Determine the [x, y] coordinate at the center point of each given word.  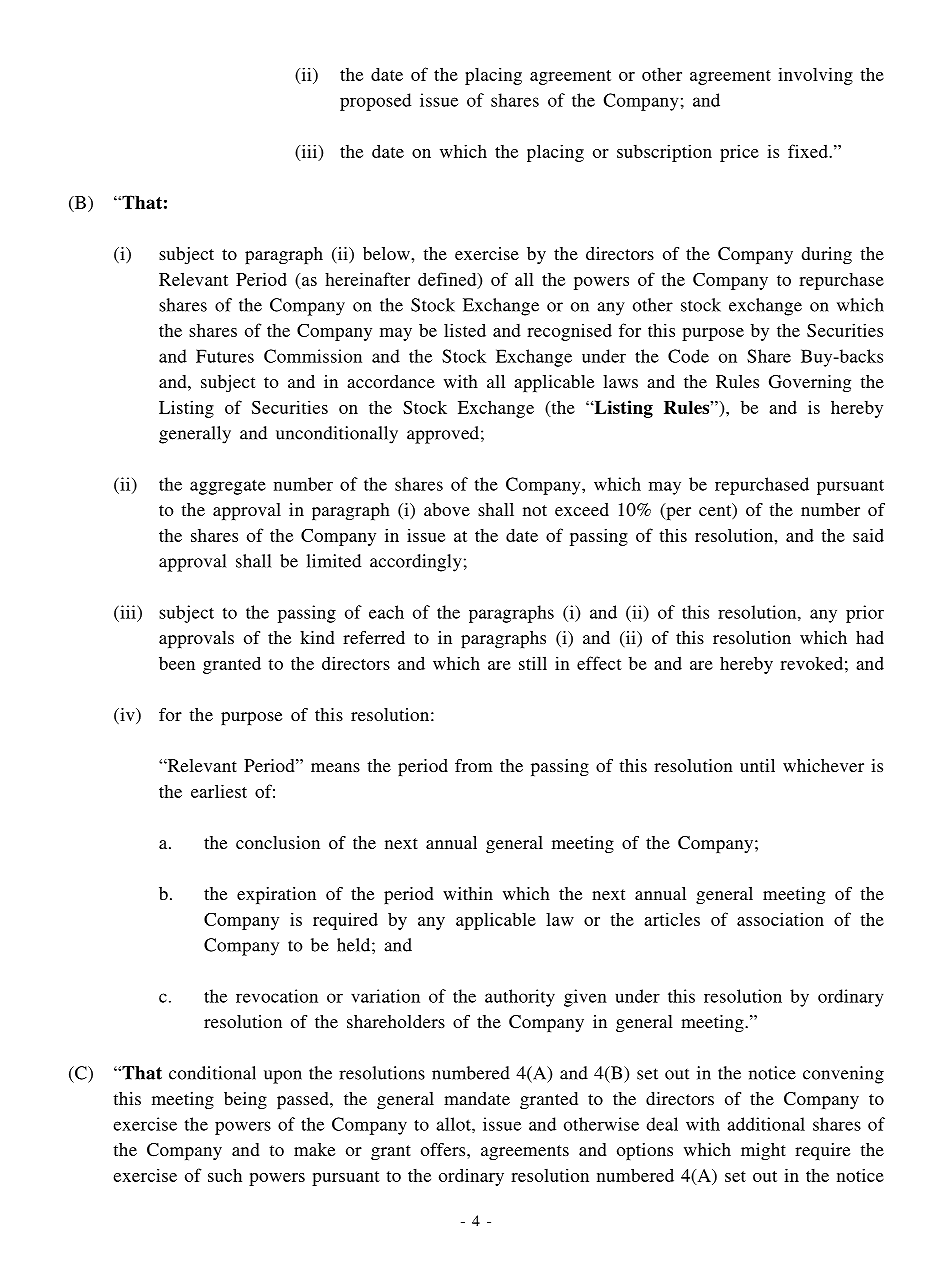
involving [815, 76]
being [245, 1100]
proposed [375, 102]
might [763, 1151]
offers [444, 1149]
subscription [664, 153]
